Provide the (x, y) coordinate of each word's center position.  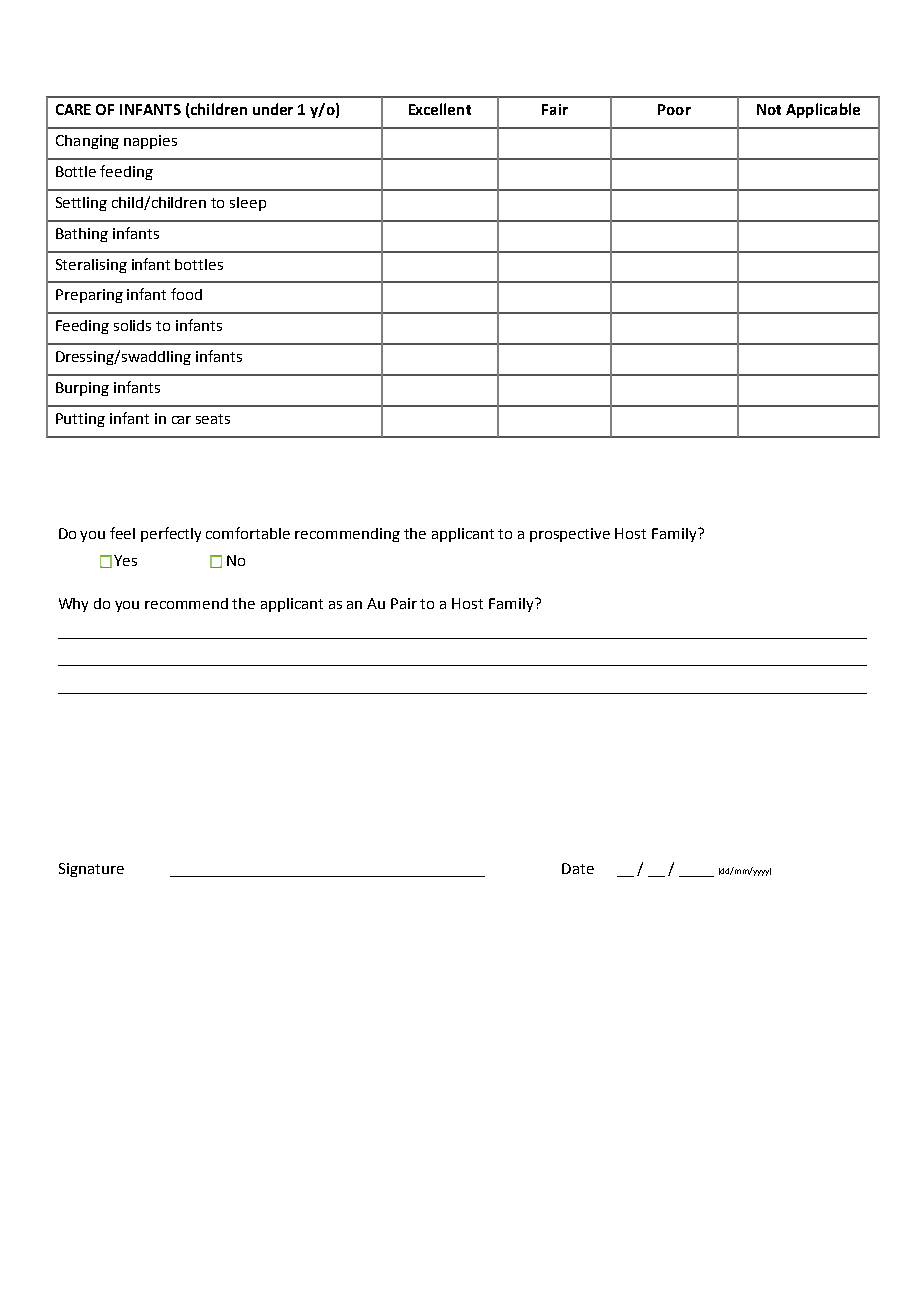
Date (578, 868)
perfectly (171, 534)
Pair (404, 603)
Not (769, 109)
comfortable (248, 533)
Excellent (440, 109)
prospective (570, 535)
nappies (150, 142)
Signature (91, 870)
